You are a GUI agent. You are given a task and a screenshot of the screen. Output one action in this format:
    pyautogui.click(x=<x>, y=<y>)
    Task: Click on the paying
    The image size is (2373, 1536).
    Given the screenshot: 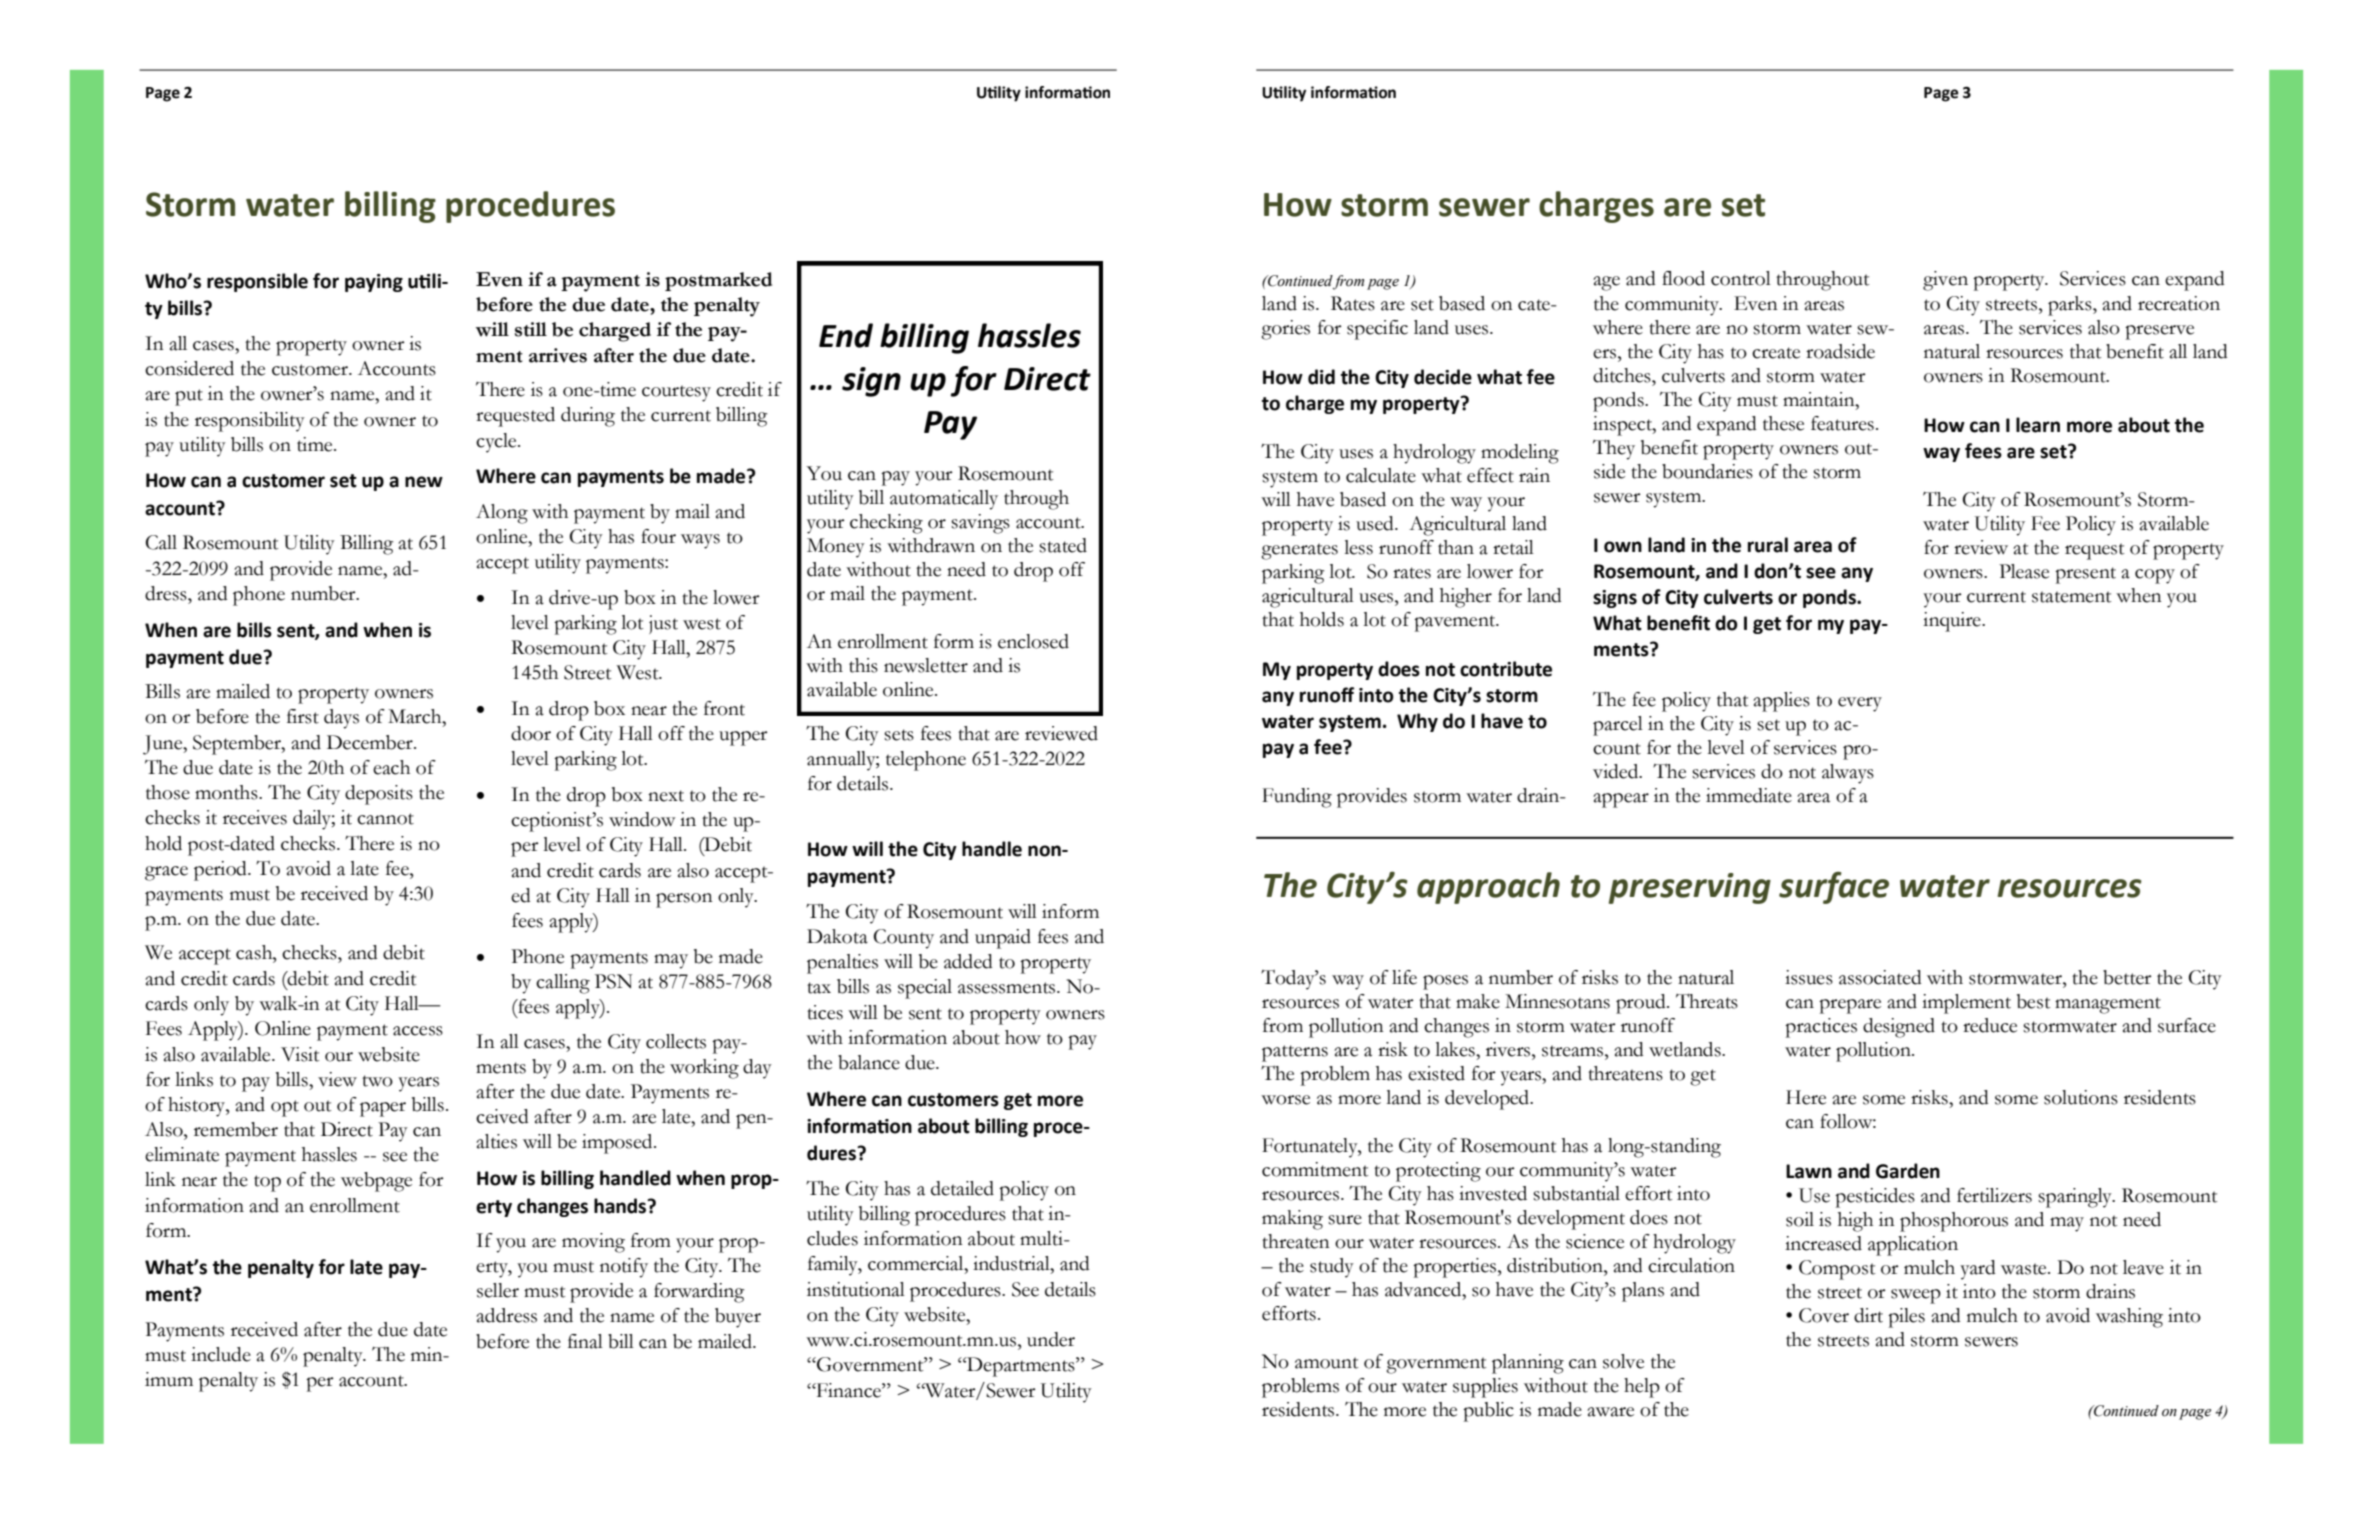 What is the action you would take?
    pyautogui.click(x=374, y=283)
